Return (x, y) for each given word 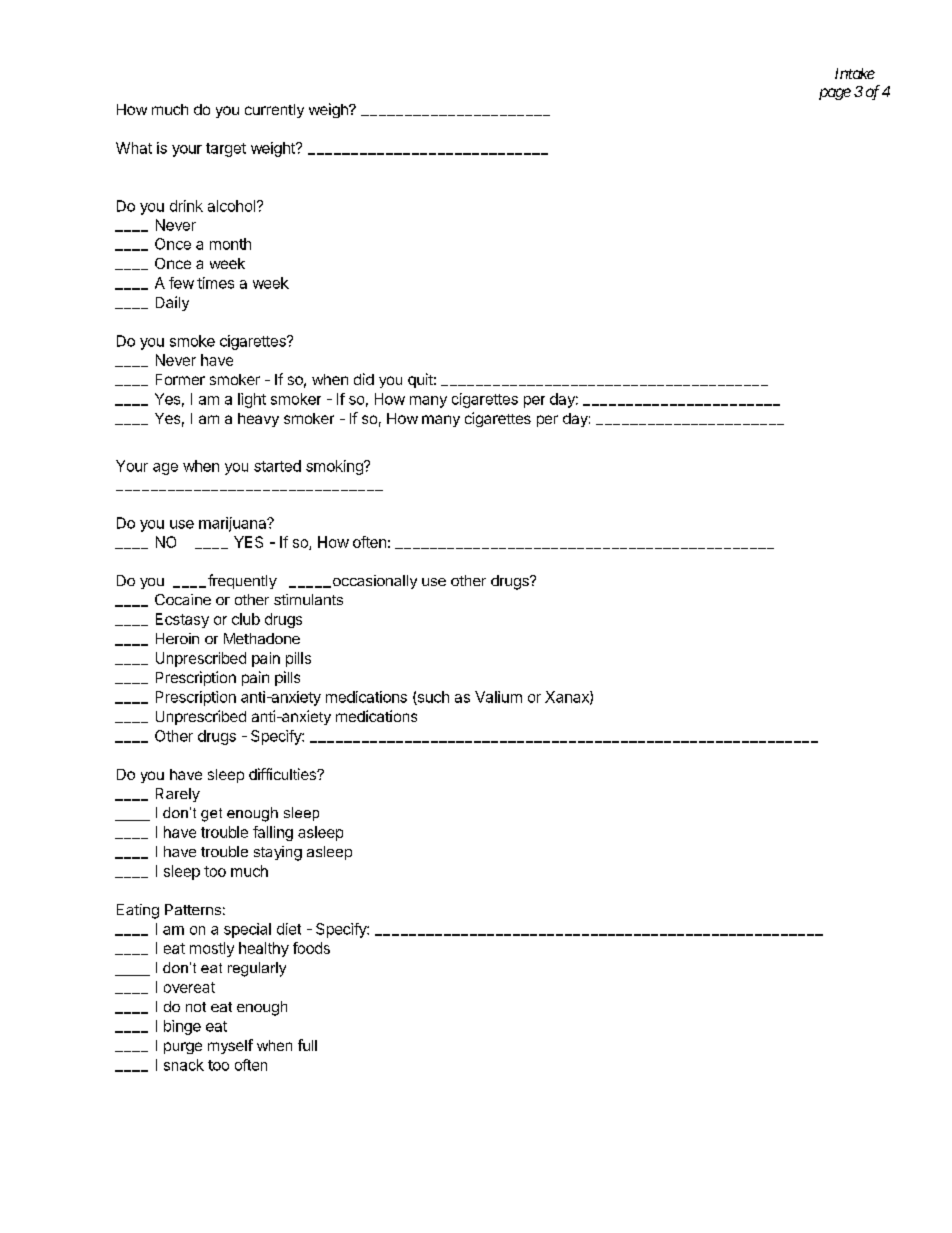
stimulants (308, 599)
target (226, 150)
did (364, 379)
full (307, 1045)
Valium (498, 697)
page (835, 94)
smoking (335, 467)
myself (230, 1046)
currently (274, 111)
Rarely (178, 795)
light (252, 400)
